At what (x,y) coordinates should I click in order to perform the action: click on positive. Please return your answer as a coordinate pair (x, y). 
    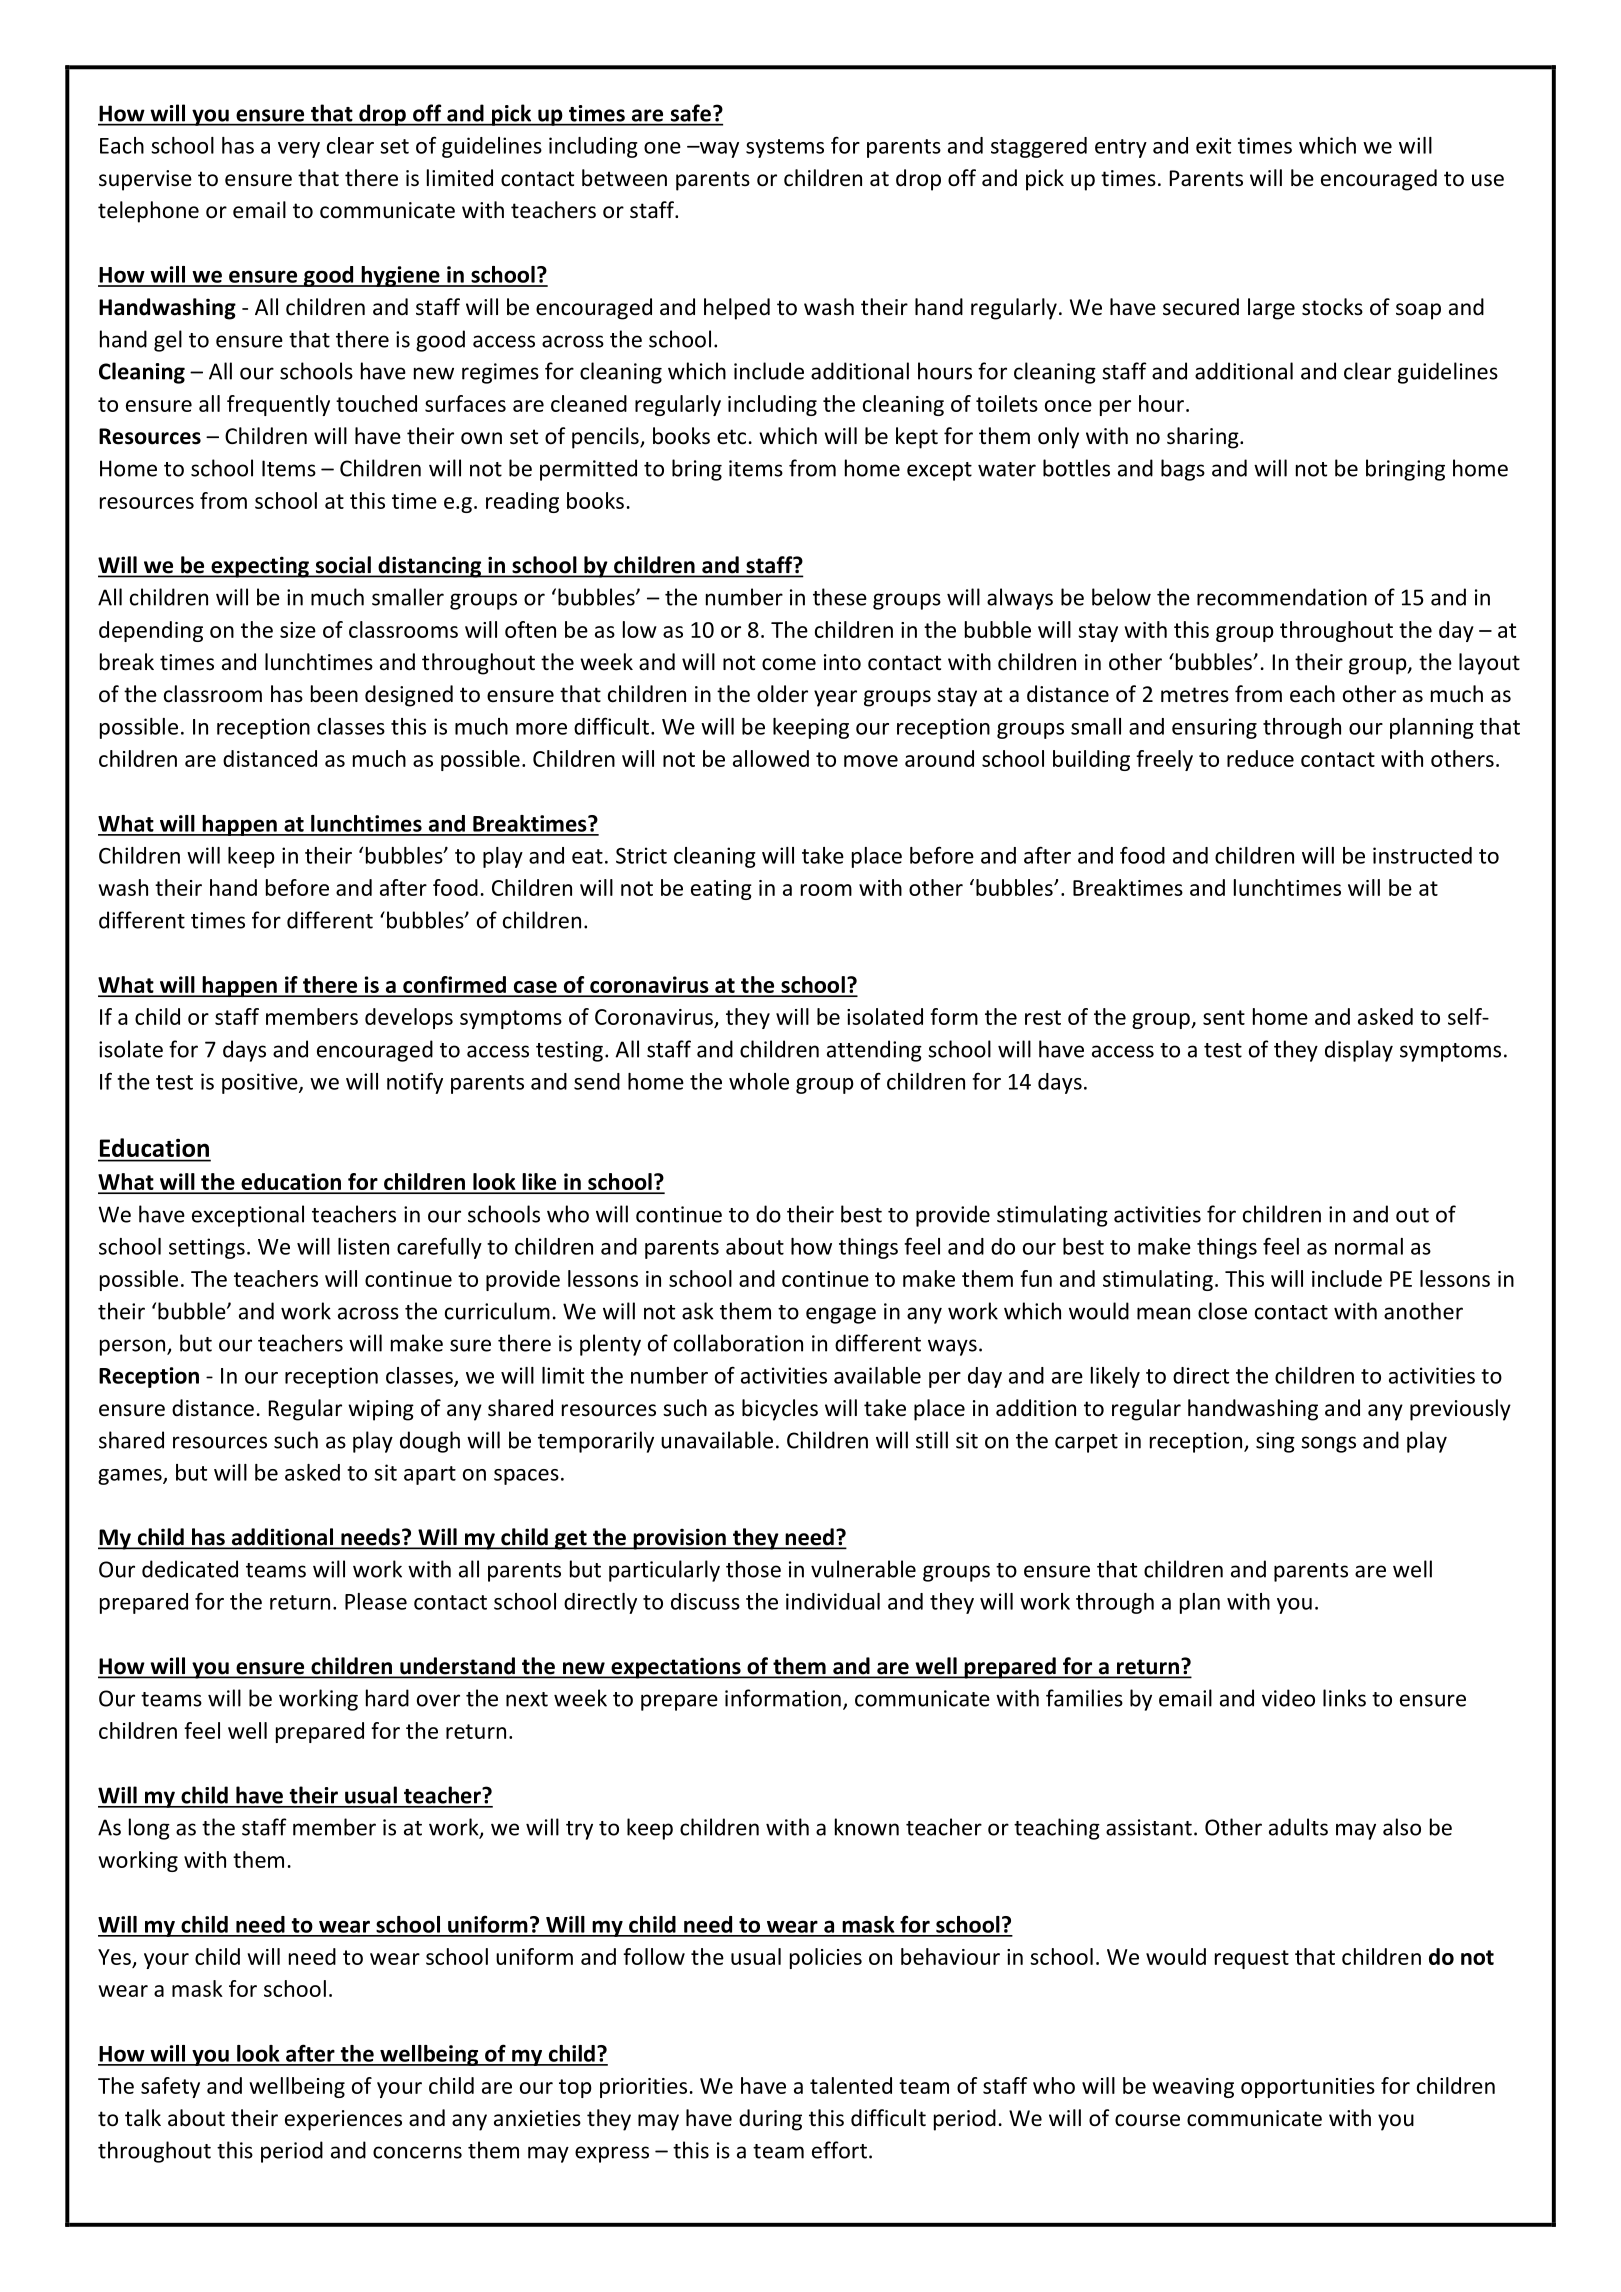
    Looking at the image, I should click on (261, 1083).
